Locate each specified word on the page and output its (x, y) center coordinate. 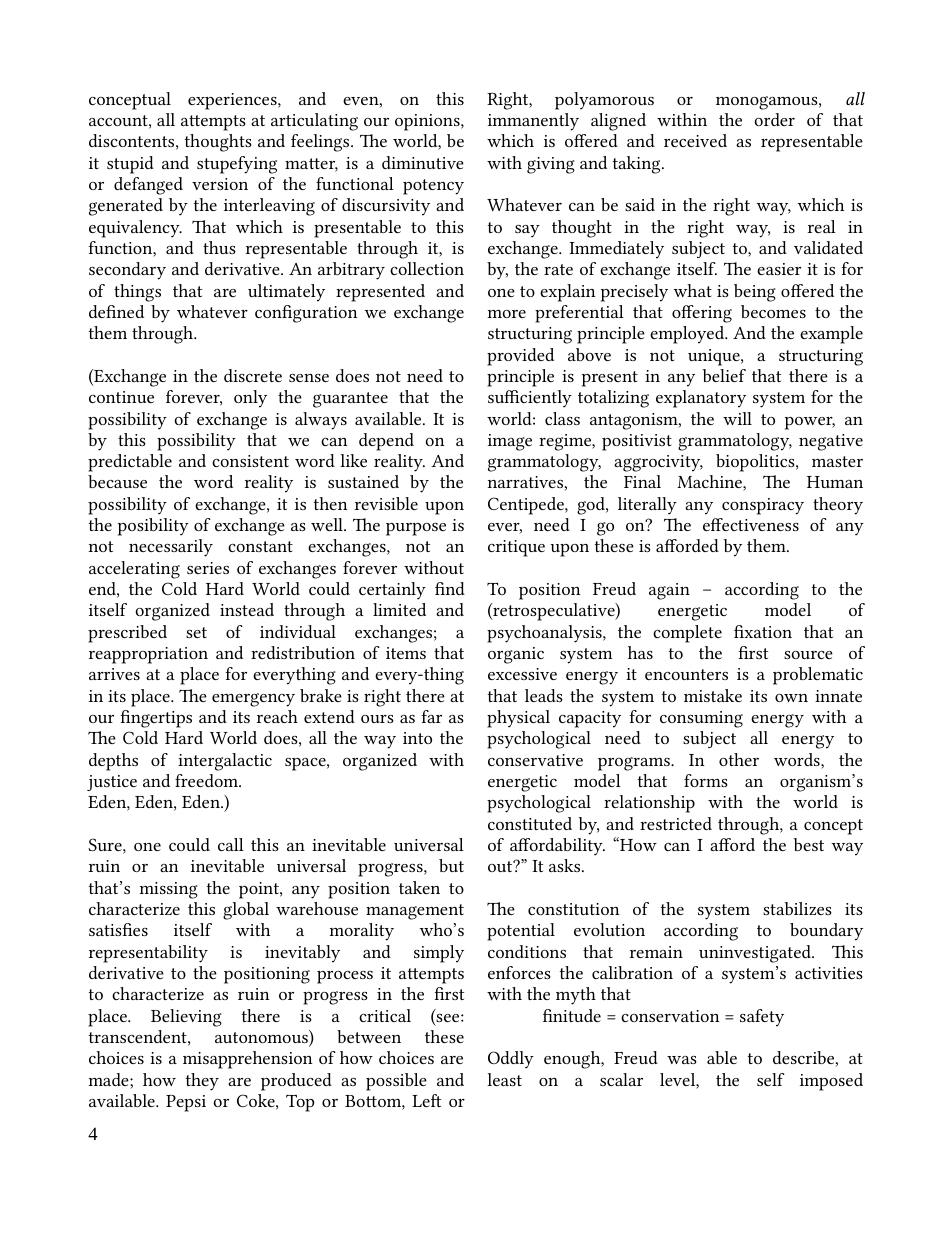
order (774, 119)
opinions (428, 122)
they (202, 1082)
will (737, 418)
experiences (233, 101)
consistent (250, 461)
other (739, 759)
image (510, 442)
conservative (535, 760)
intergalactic (225, 762)
